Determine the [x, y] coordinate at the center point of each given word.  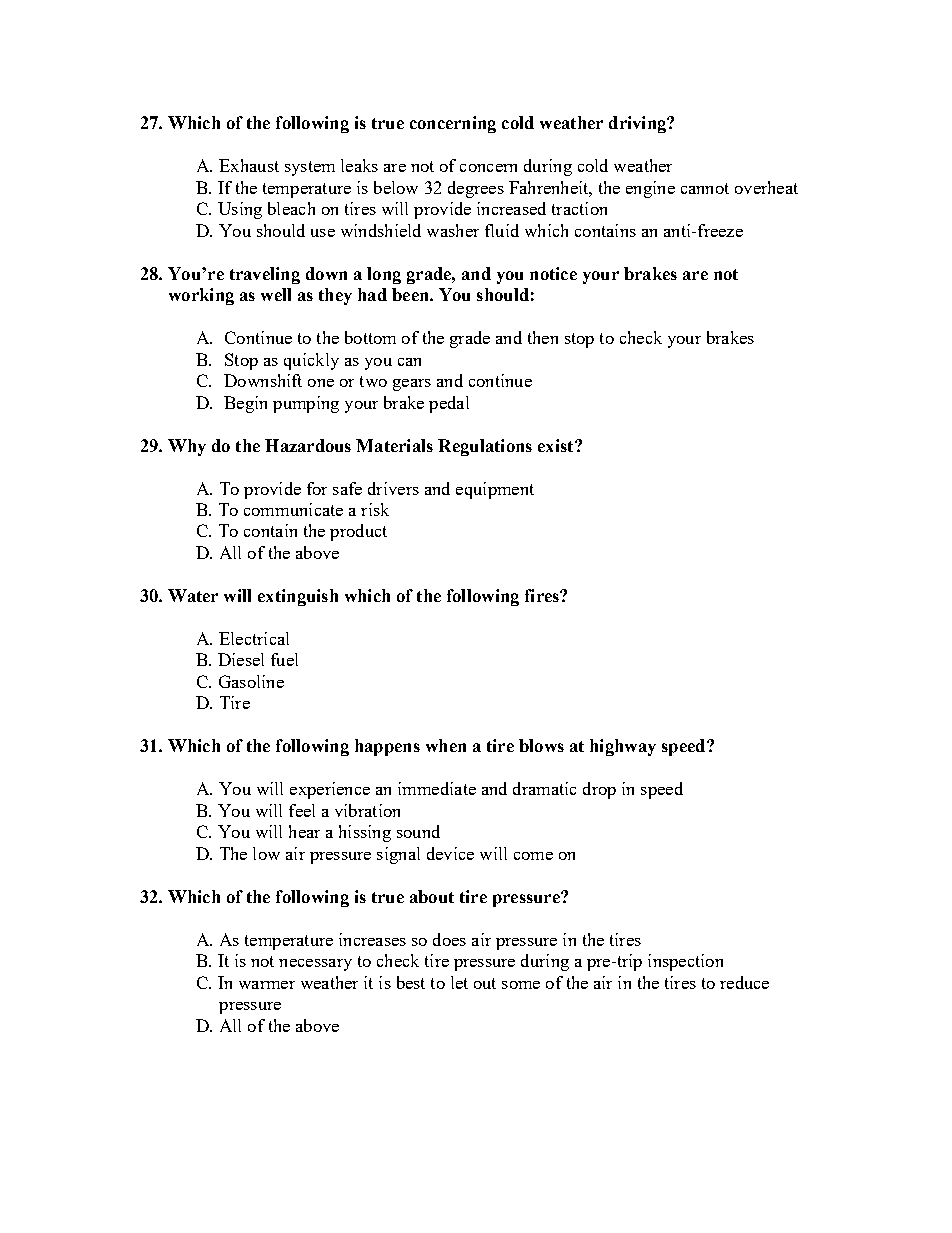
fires [543, 595]
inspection [685, 962]
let [459, 982]
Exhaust [249, 165]
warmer [267, 985]
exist [557, 445]
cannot [705, 188]
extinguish [298, 597]
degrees [476, 189]
